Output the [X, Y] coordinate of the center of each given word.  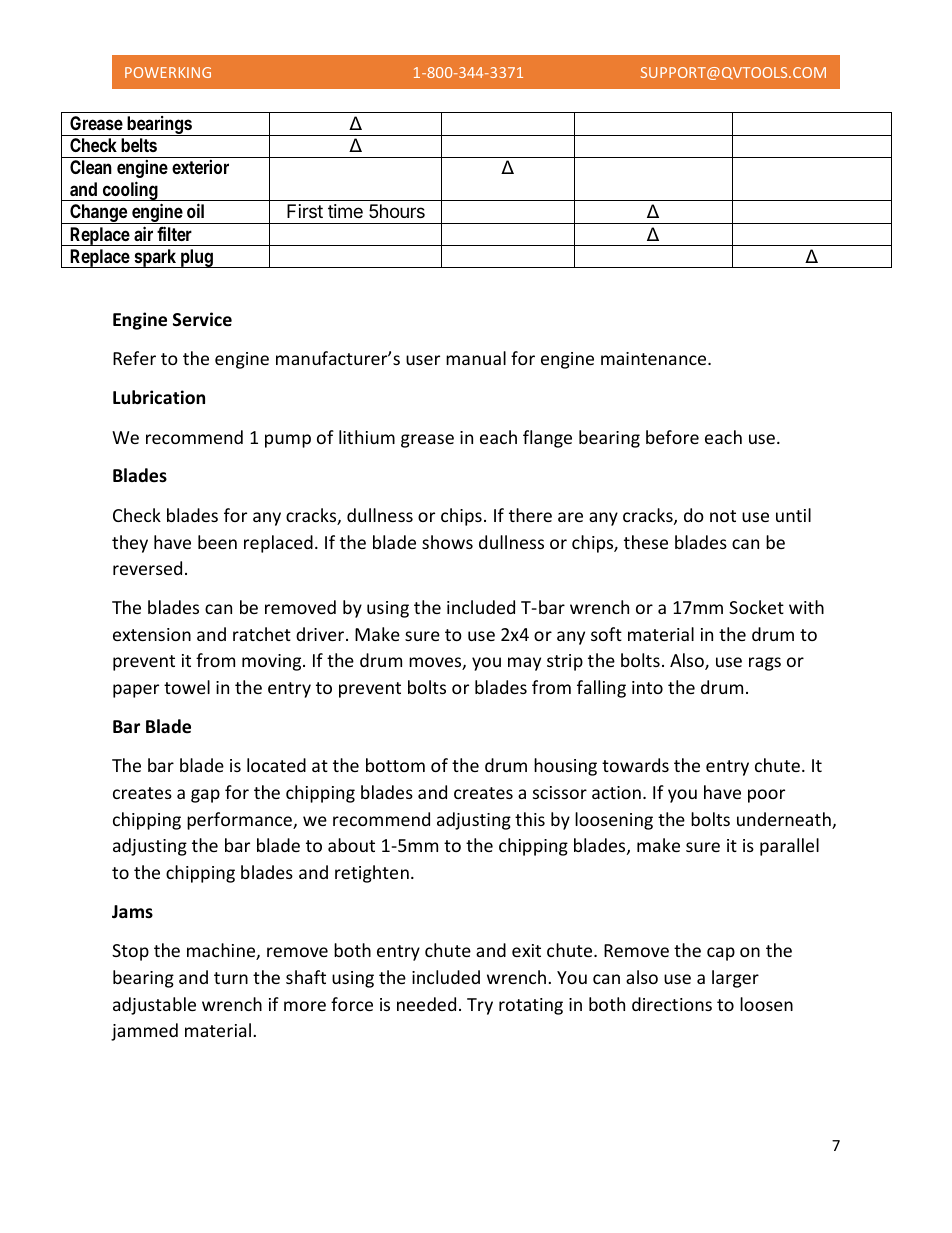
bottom [395, 765]
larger [735, 979]
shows [447, 542]
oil [195, 210]
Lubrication [159, 397]
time [345, 211]
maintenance [655, 358]
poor [766, 796]
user [423, 360]
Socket [756, 607]
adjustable [154, 1006]
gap [205, 796]
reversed [147, 568]
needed [426, 1004]
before [672, 437]
